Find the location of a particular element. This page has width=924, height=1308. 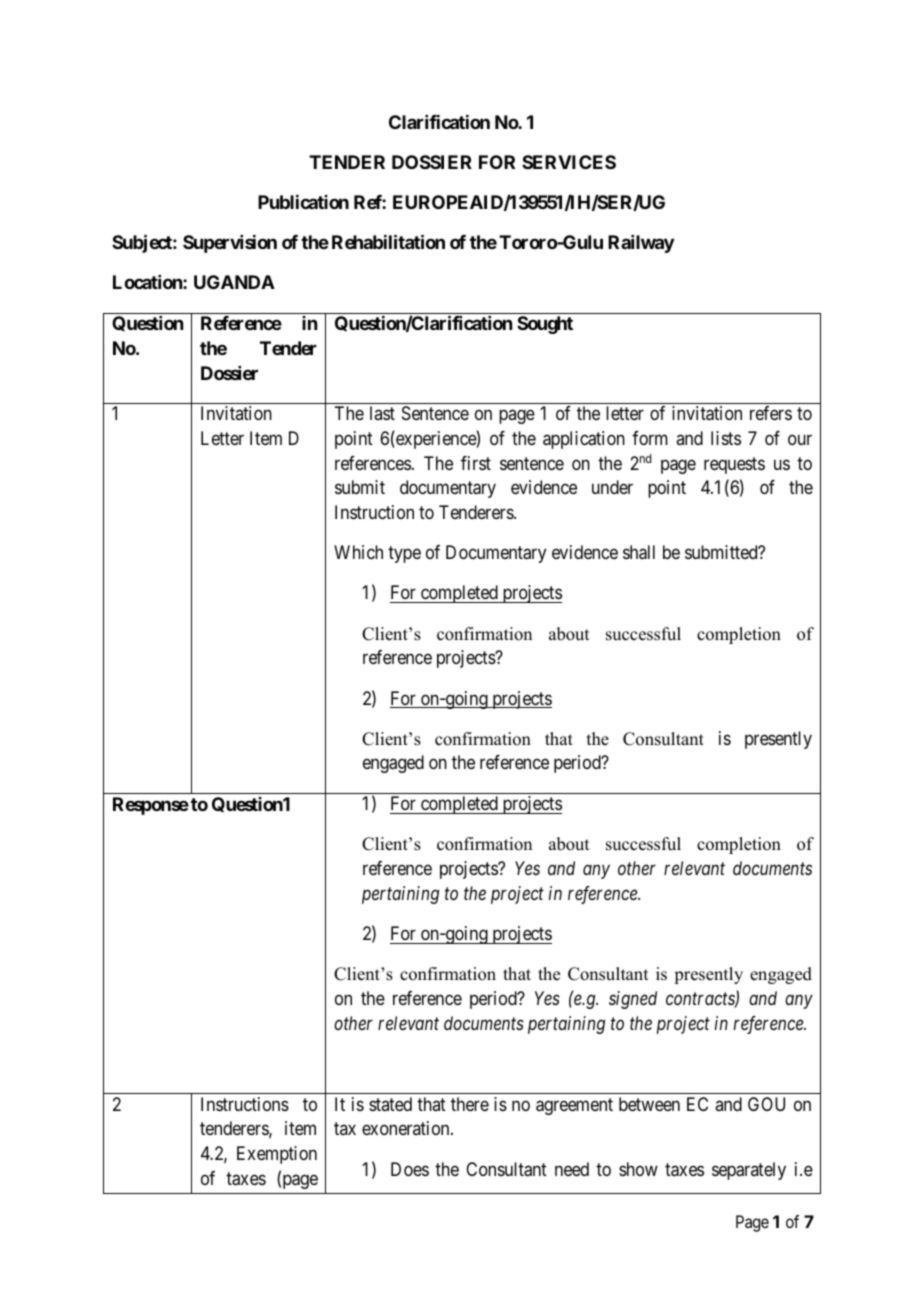

Exemption is located at coordinates (277, 1155).
